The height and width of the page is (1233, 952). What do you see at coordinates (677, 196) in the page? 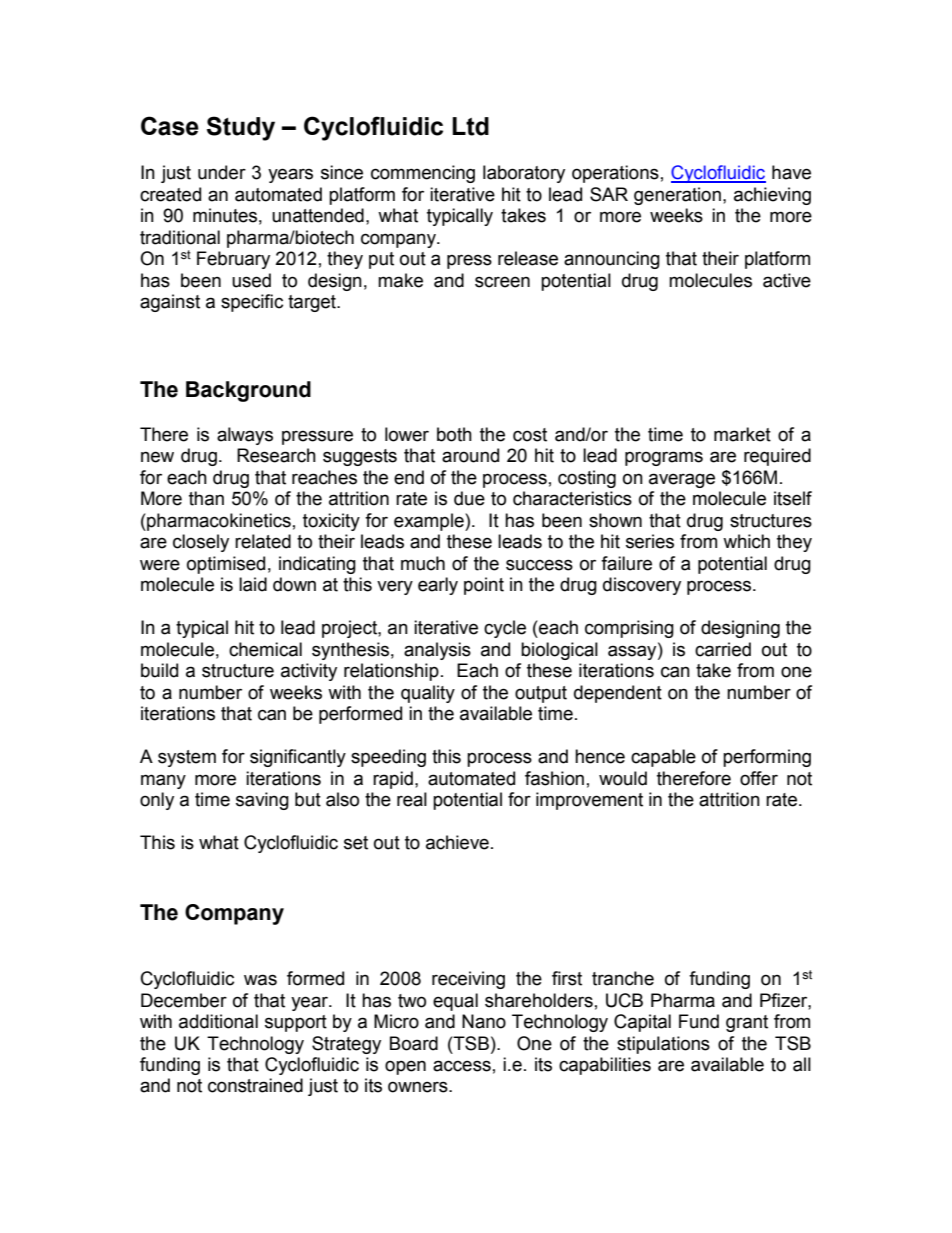
I see `generation` at bounding box center [677, 196].
